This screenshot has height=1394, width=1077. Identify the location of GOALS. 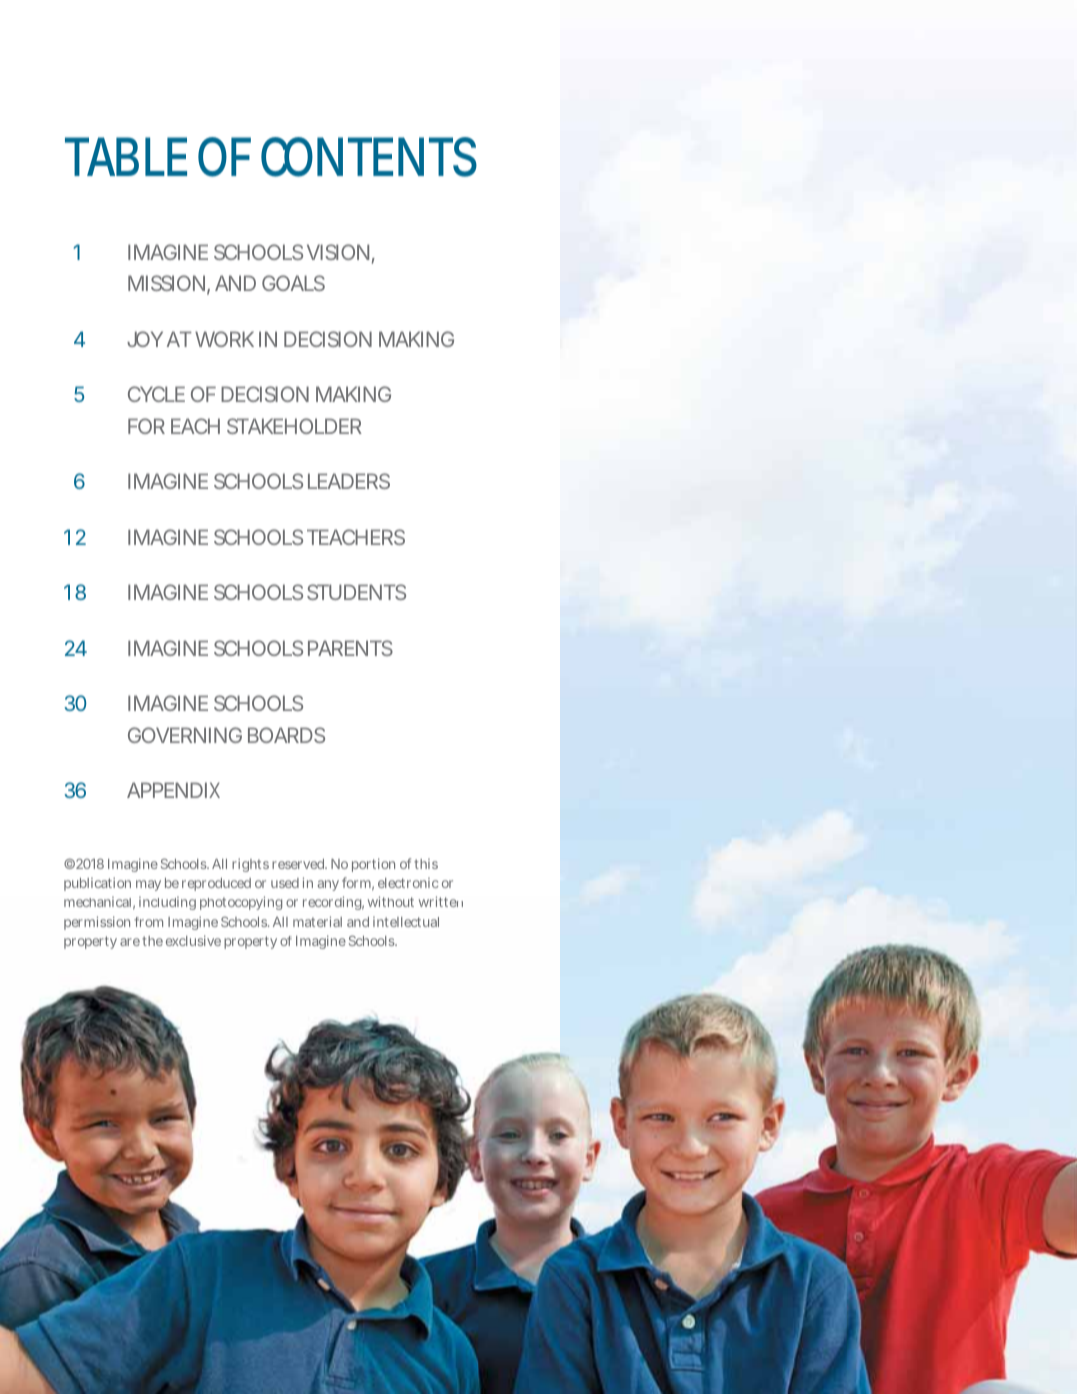
(293, 283).
